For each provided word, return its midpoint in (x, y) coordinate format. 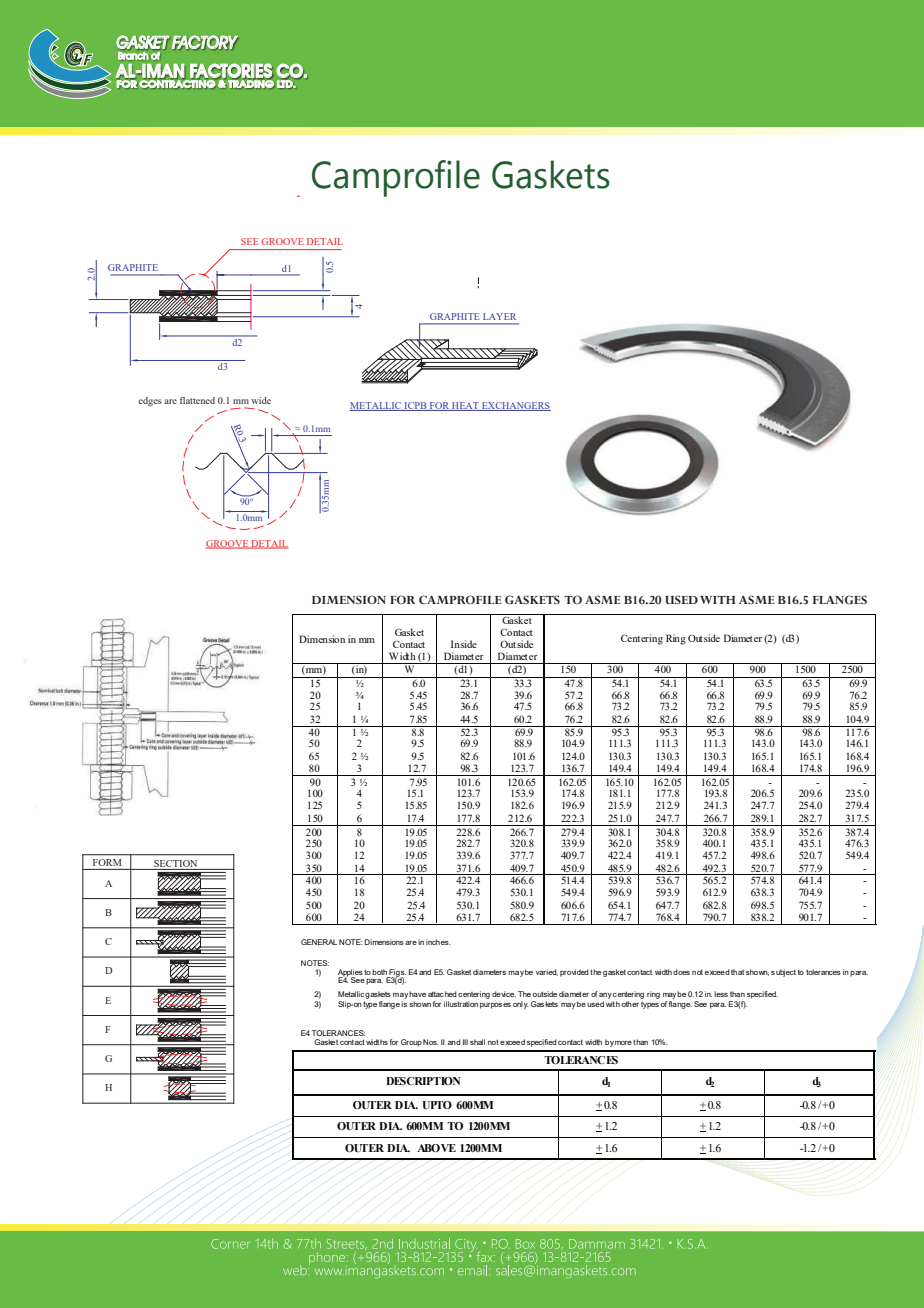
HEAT (465, 406)
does (681, 972)
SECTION (175, 863)
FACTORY (205, 42)
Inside (464, 644)
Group (411, 1043)
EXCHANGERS (515, 406)
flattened (197, 400)
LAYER (500, 316)
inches (438, 942)
